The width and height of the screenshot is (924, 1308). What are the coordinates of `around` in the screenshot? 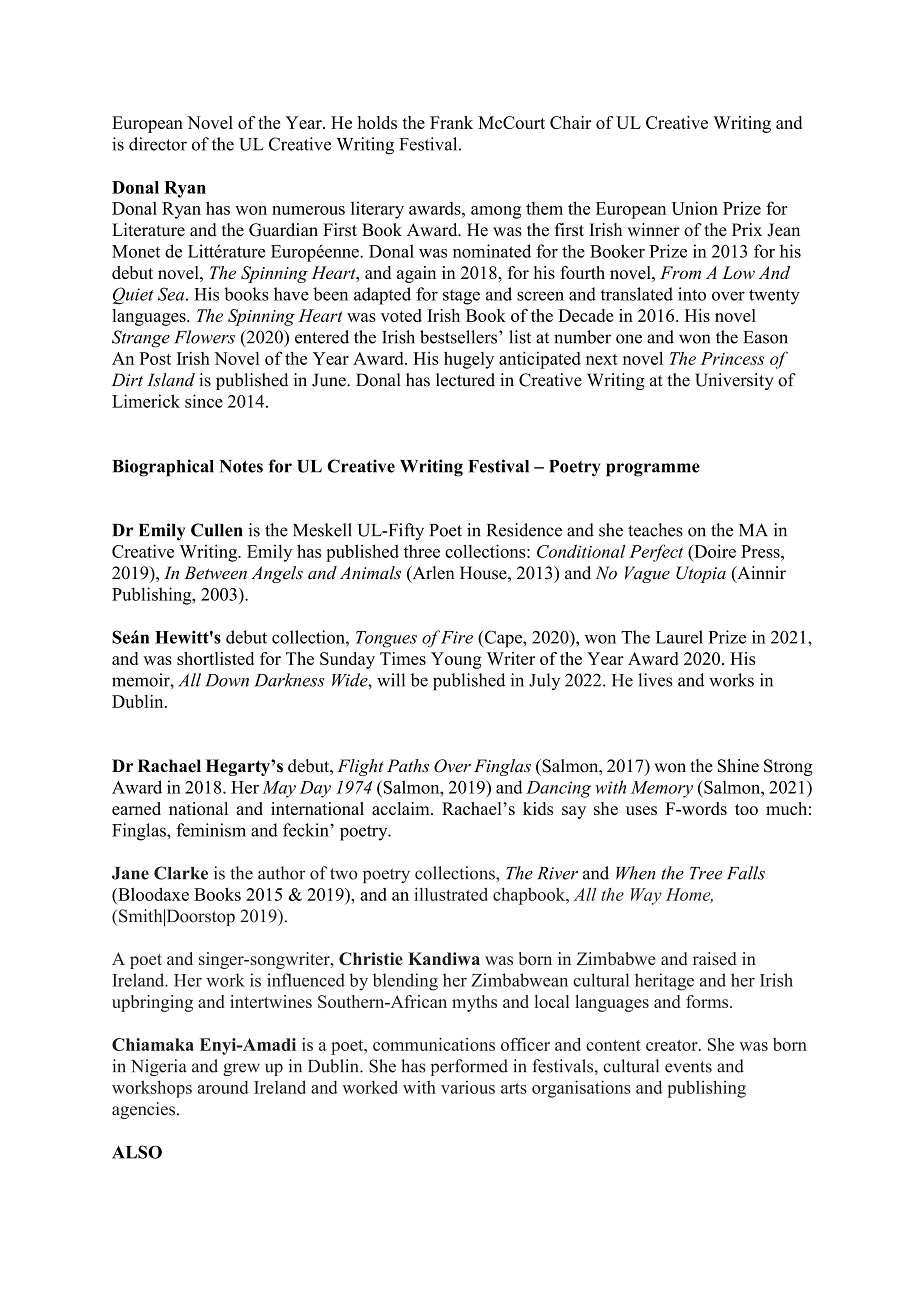 It's located at (223, 1087).
